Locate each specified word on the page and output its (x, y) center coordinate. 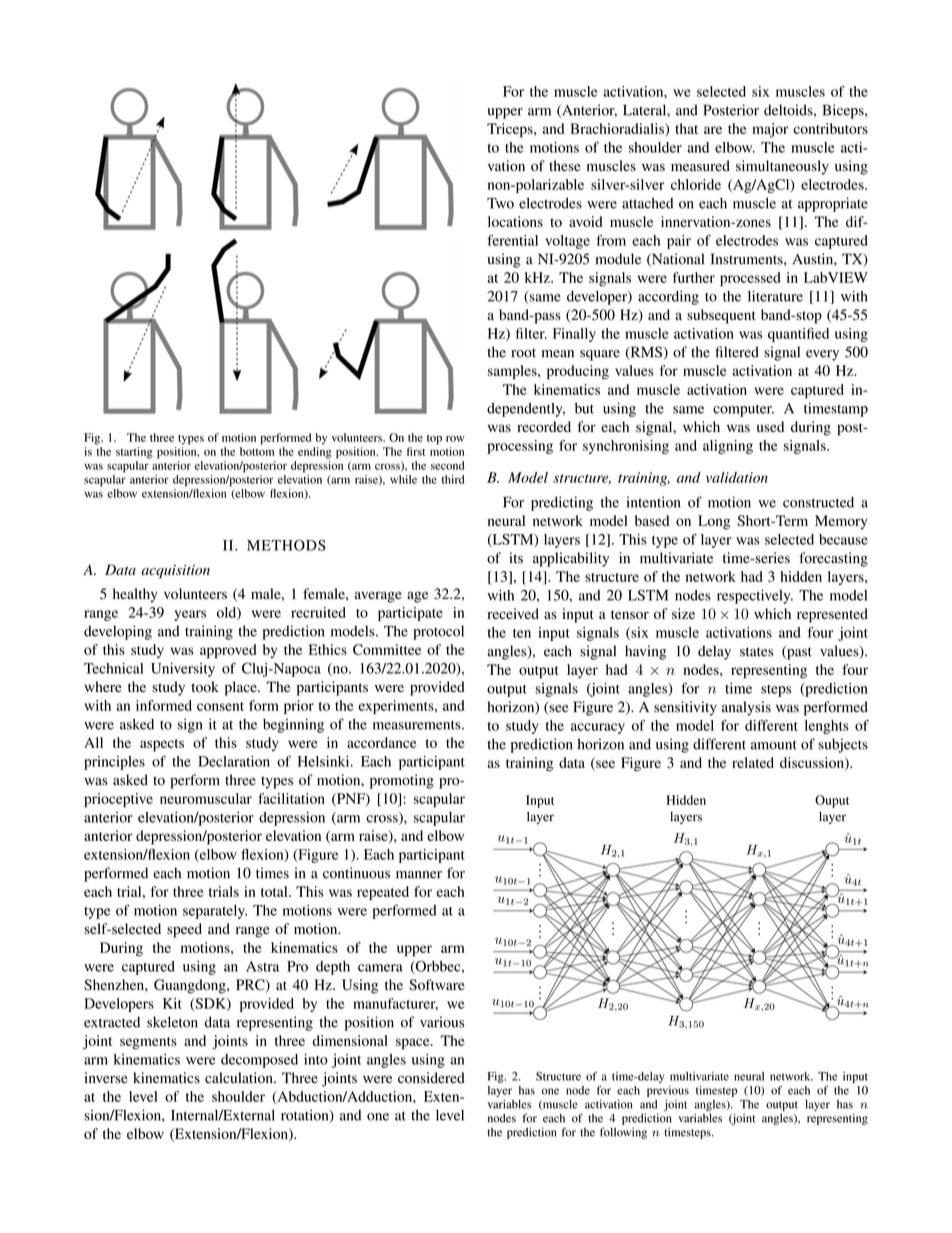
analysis (746, 708)
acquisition (175, 572)
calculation (240, 1078)
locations (515, 221)
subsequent (721, 316)
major (770, 130)
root (523, 353)
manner (419, 875)
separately (215, 912)
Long (714, 522)
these (565, 166)
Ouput (832, 801)
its (516, 558)
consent (220, 706)
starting (134, 453)
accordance (381, 742)
